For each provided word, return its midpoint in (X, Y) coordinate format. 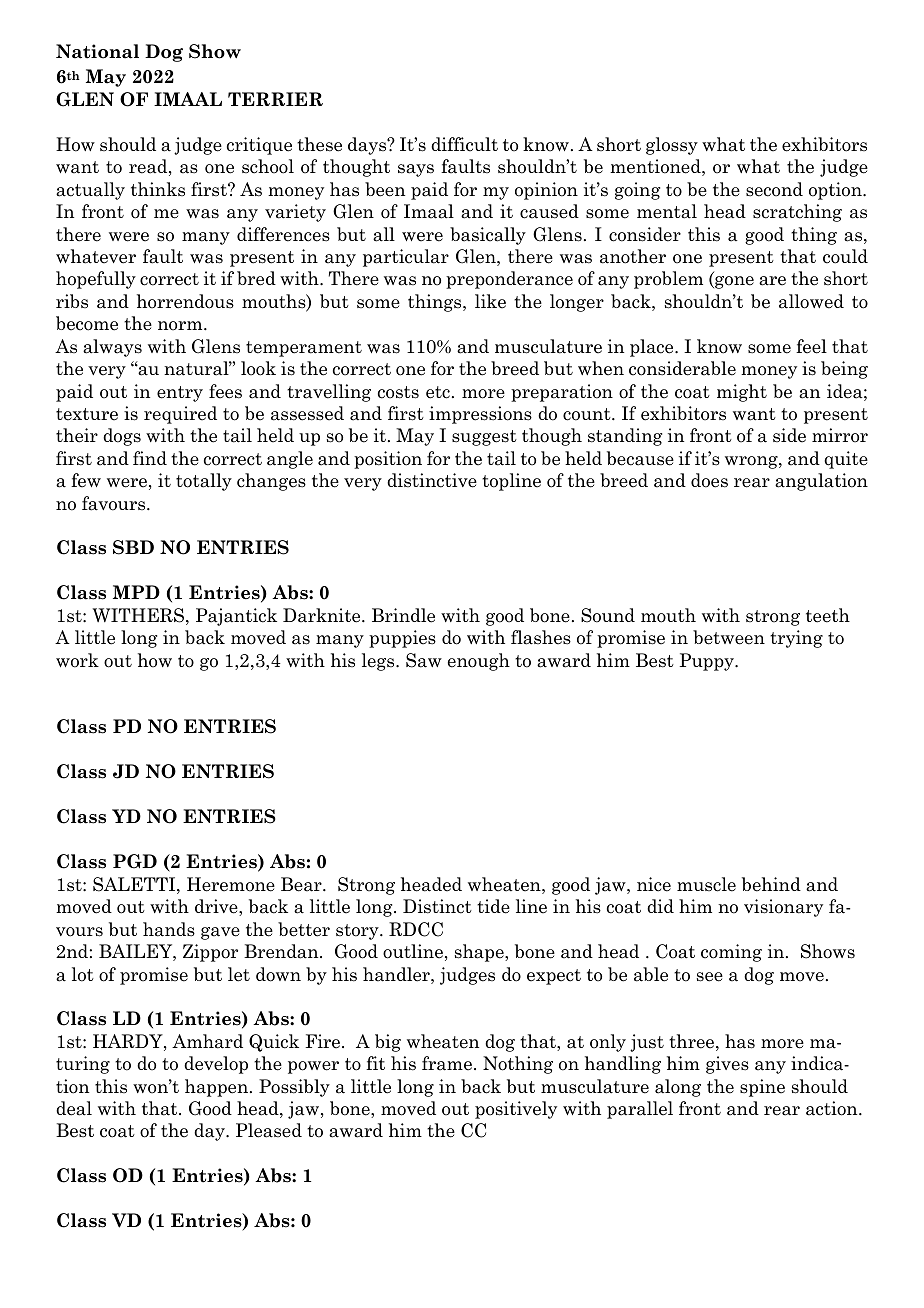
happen (218, 1088)
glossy (672, 146)
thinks (158, 189)
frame (447, 1063)
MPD (136, 592)
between (729, 637)
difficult (464, 144)
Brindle (403, 615)
